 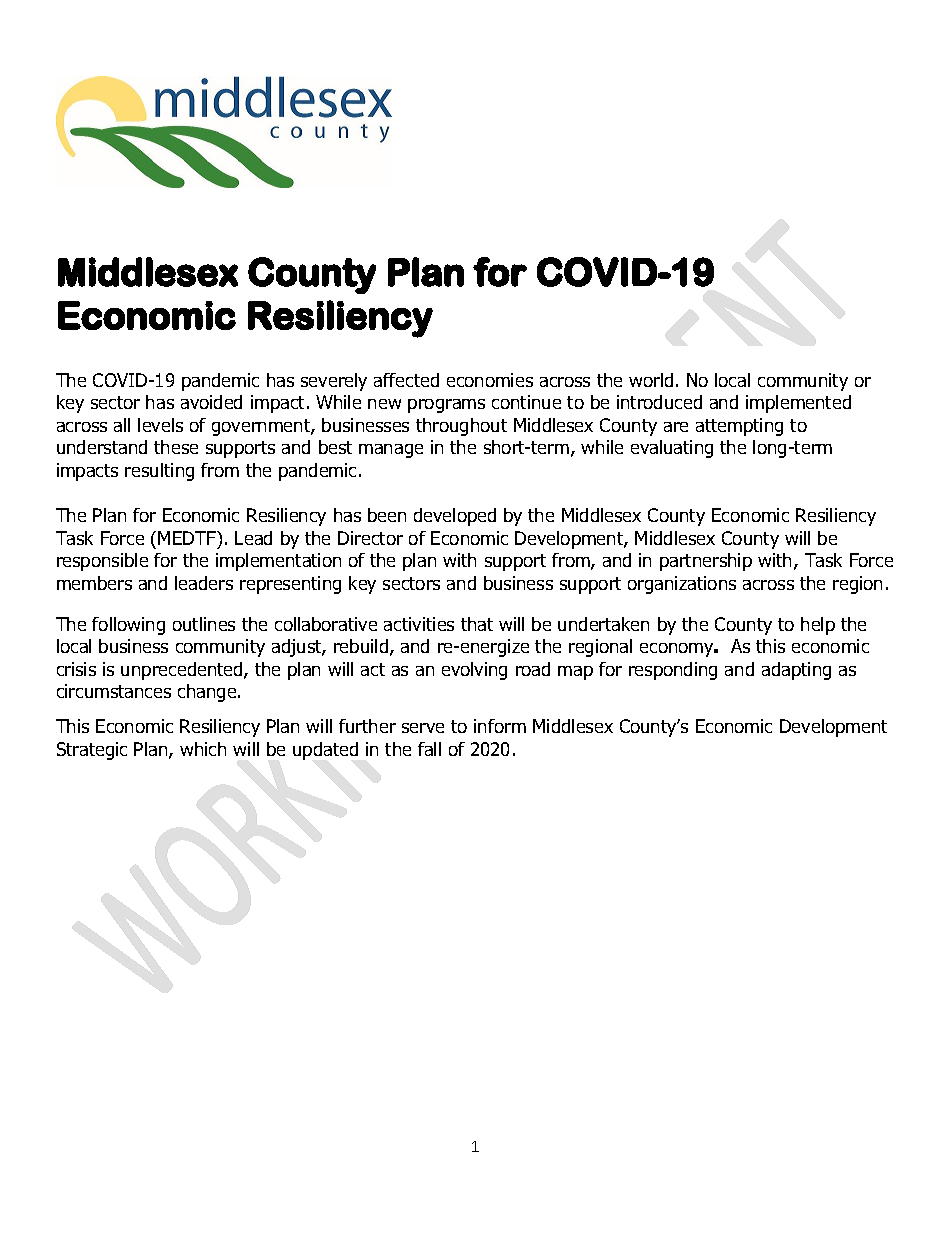 I want to click on which, so click(x=203, y=749).
